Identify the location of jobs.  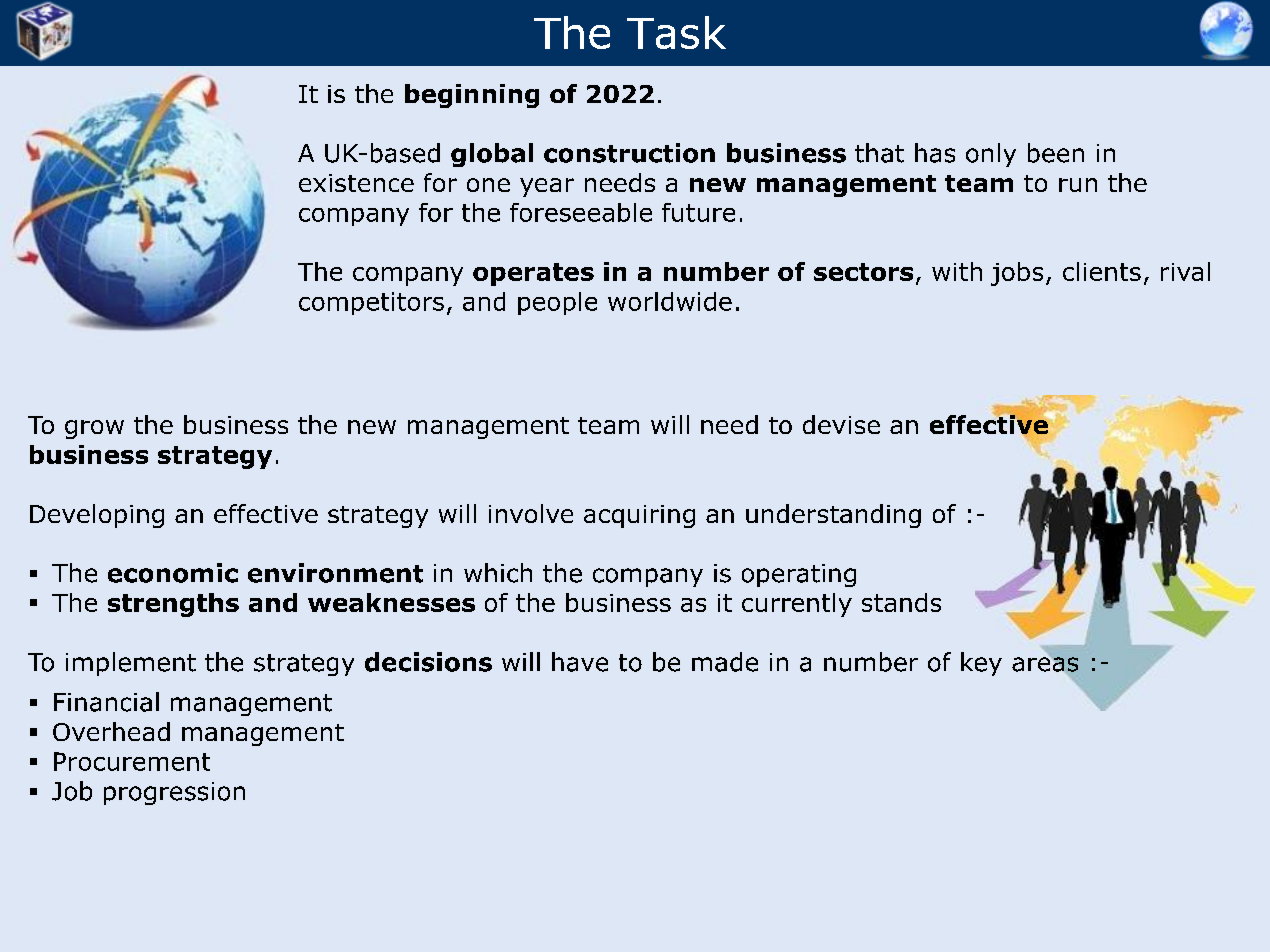
(1017, 274).
